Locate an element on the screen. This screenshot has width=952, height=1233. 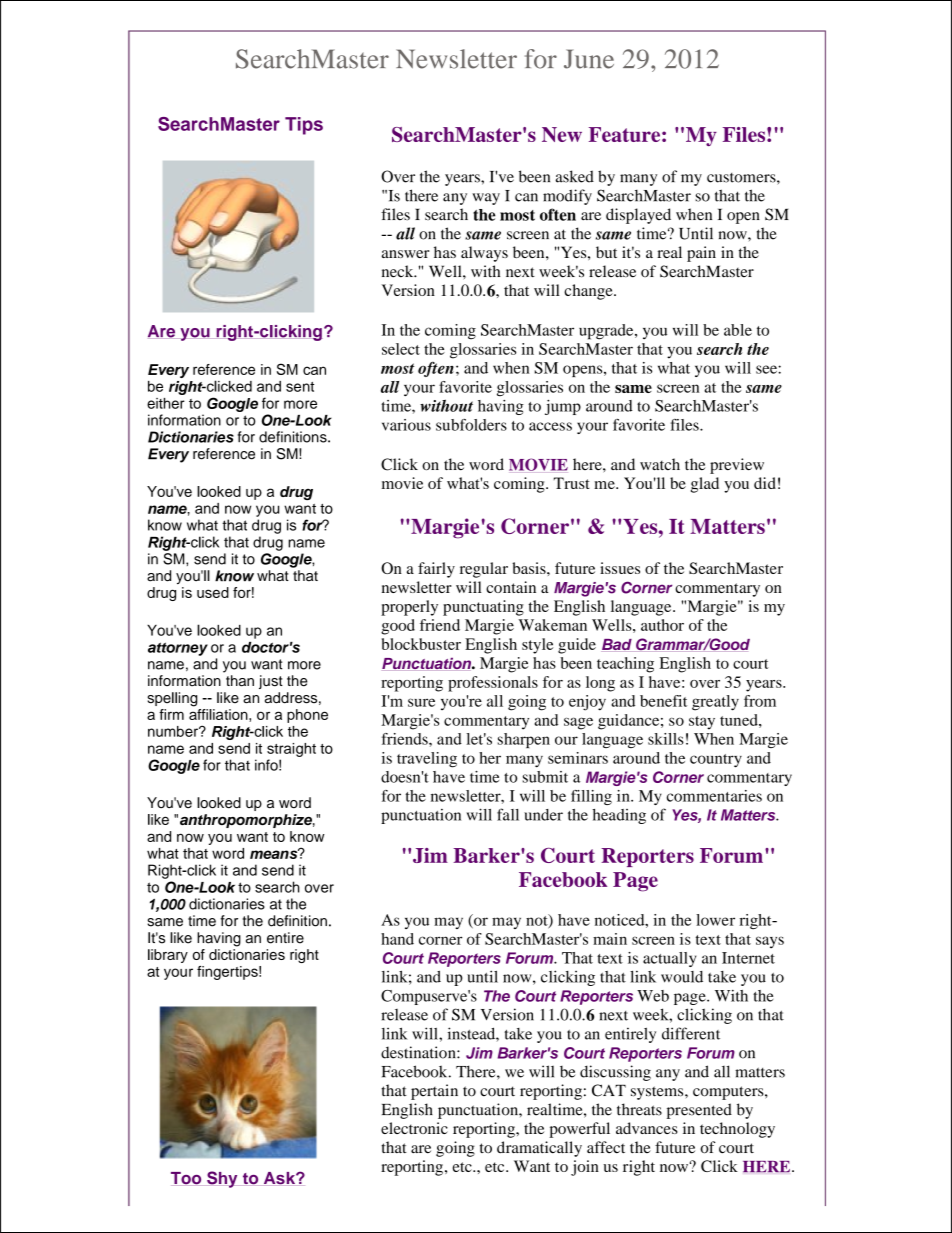
answer is located at coordinates (405, 254).
